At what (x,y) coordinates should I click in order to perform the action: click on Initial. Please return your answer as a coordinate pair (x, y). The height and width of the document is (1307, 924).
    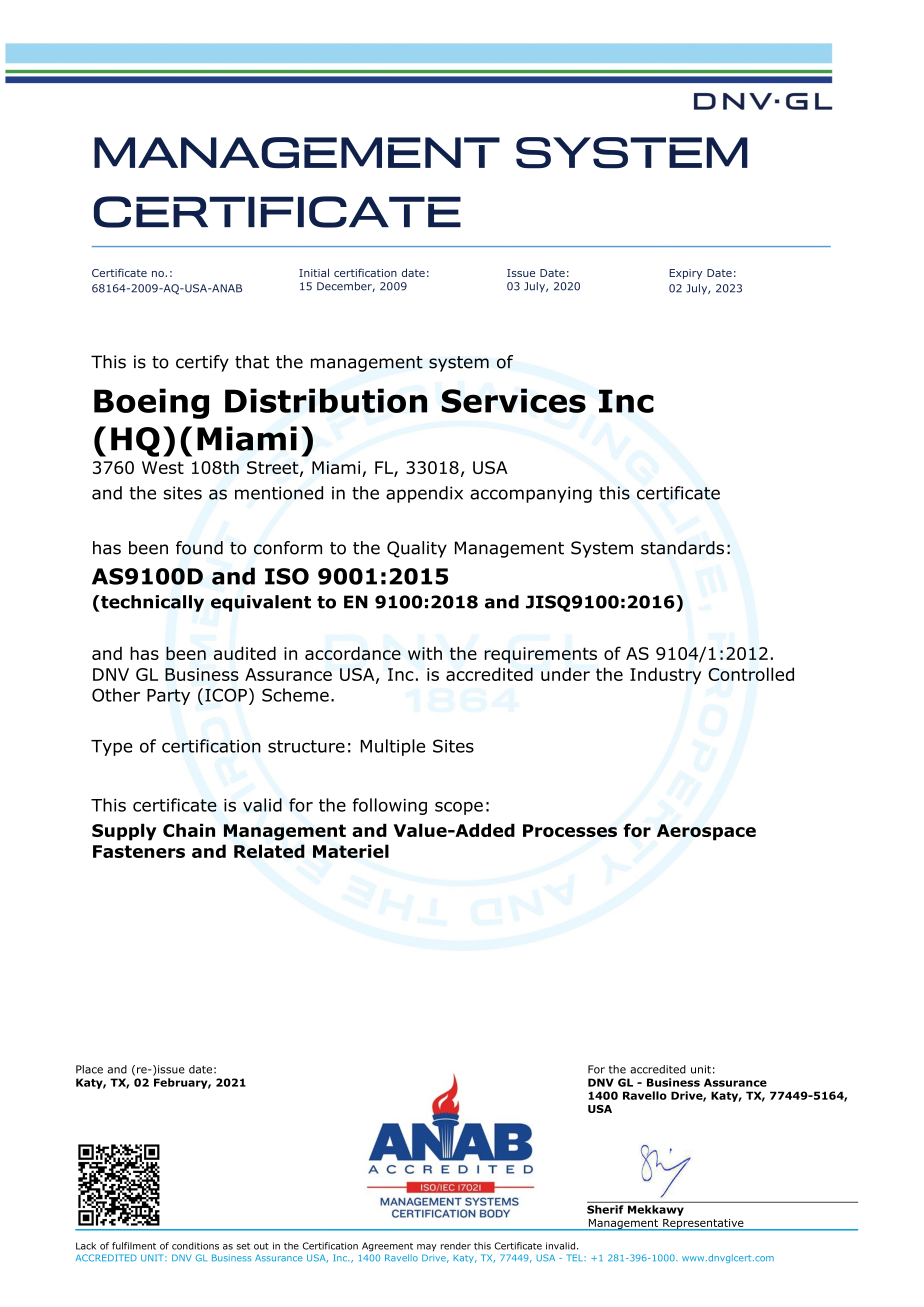
    Looking at the image, I should click on (314, 272).
